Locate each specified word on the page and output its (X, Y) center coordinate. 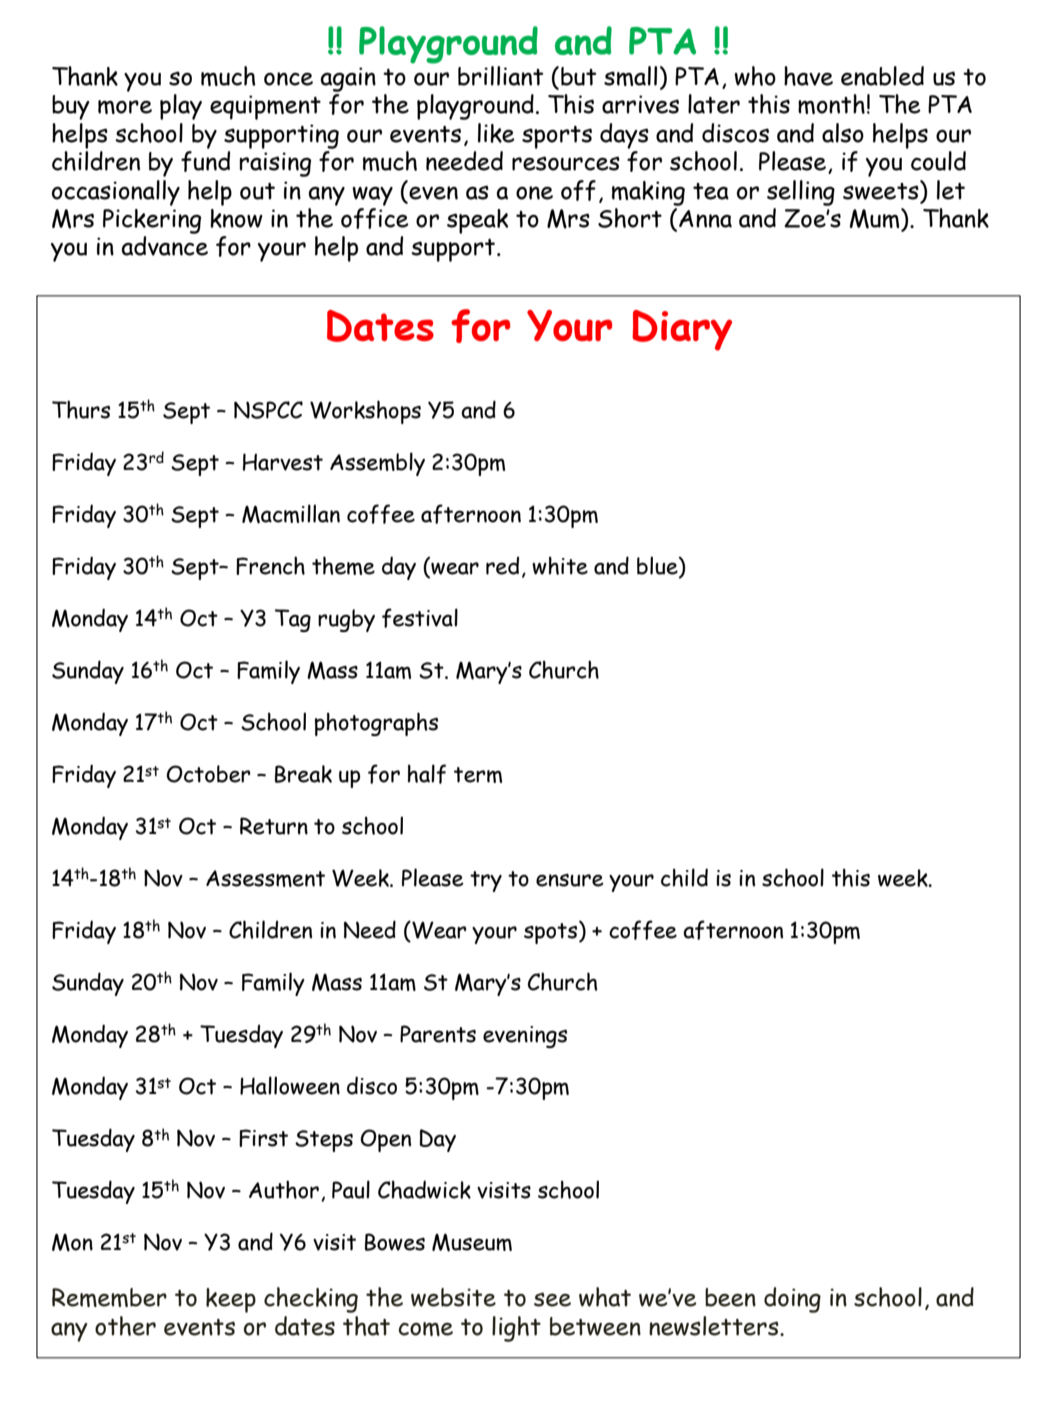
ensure (570, 880)
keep (231, 1300)
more (125, 107)
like (496, 133)
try (486, 881)
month (831, 104)
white (560, 565)
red (502, 565)
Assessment (265, 878)
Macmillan (291, 514)
